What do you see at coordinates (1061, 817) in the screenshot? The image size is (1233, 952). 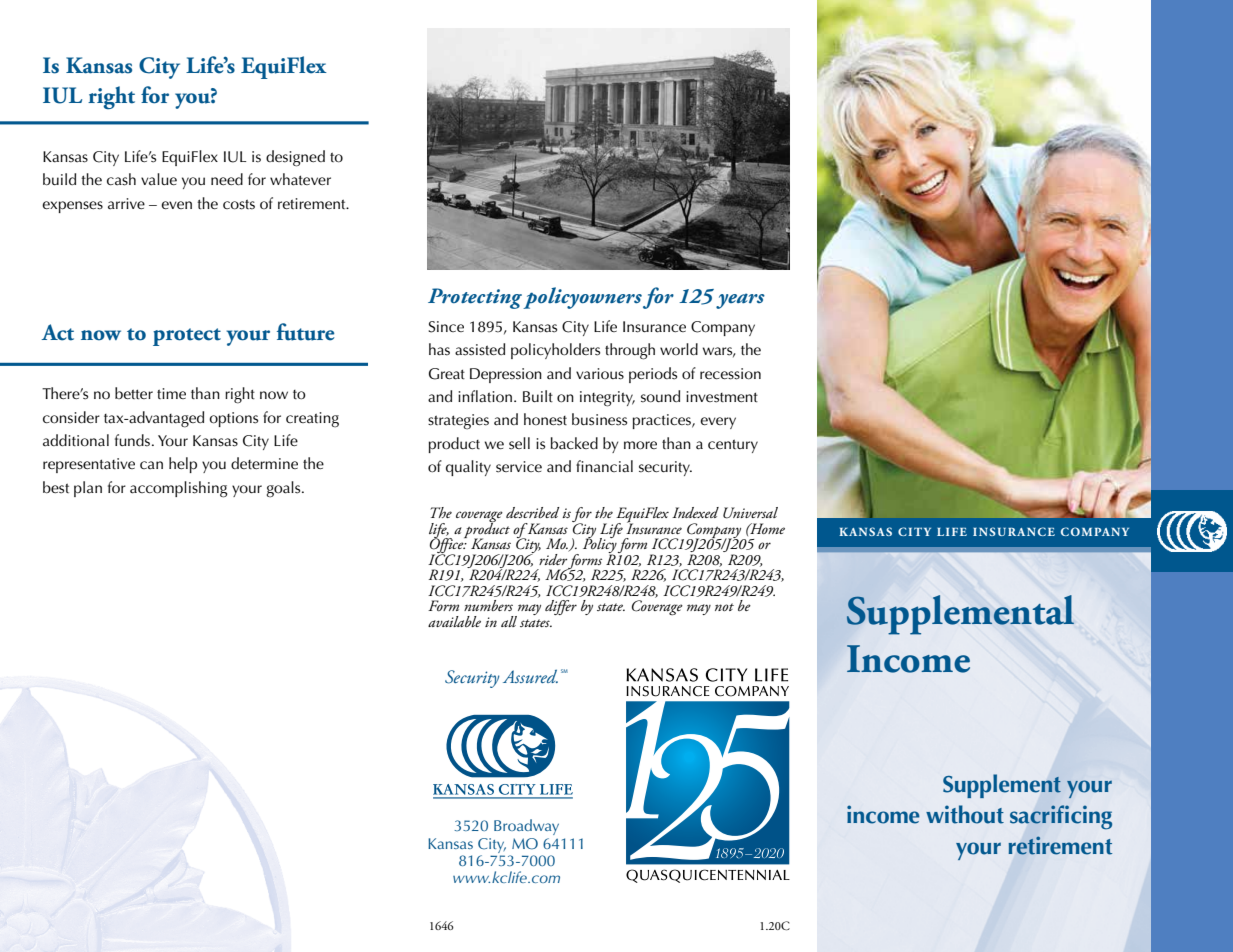 I see `sacrificing` at bounding box center [1061, 817].
